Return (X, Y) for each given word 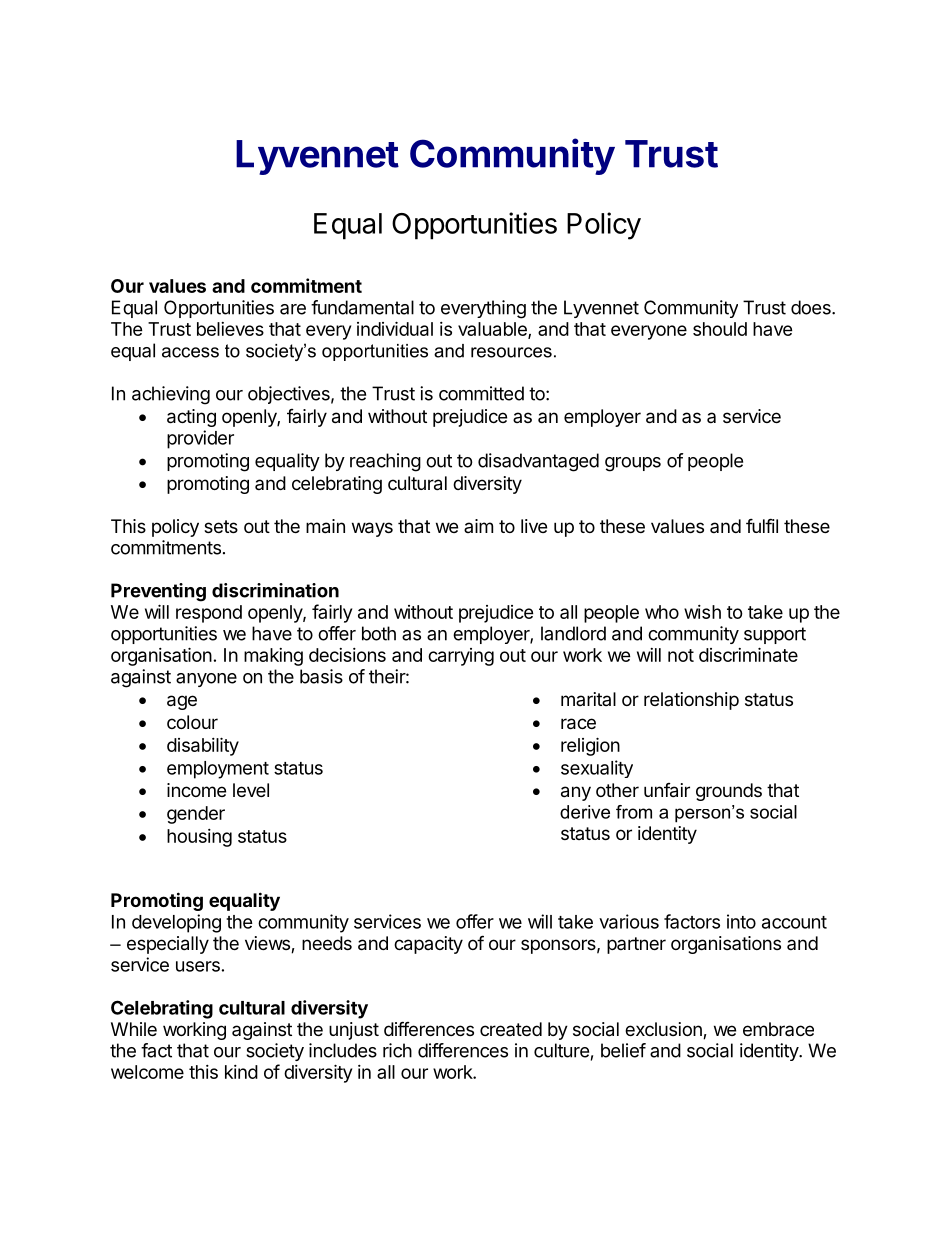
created (511, 1029)
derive (585, 812)
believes (230, 329)
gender (196, 815)
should (720, 329)
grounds (729, 792)
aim (478, 526)
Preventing (158, 592)
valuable (493, 330)
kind (241, 1072)
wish (702, 612)
